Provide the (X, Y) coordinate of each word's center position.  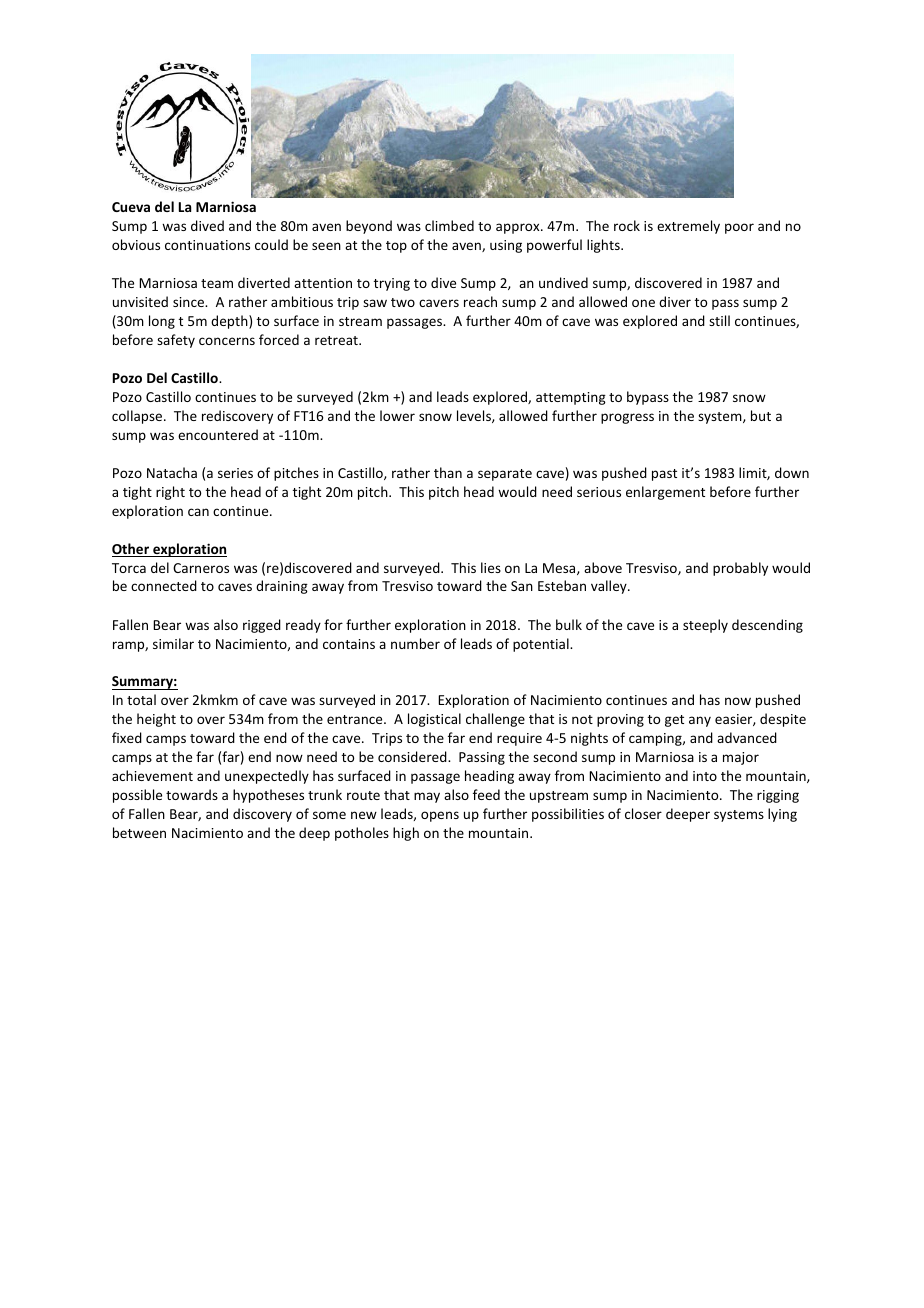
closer (643, 813)
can (198, 512)
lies (491, 567)
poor (739, 228)
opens (440, 816)
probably (740, 569)
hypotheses (268, 796)
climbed (449, 225)
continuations (207, 245)
